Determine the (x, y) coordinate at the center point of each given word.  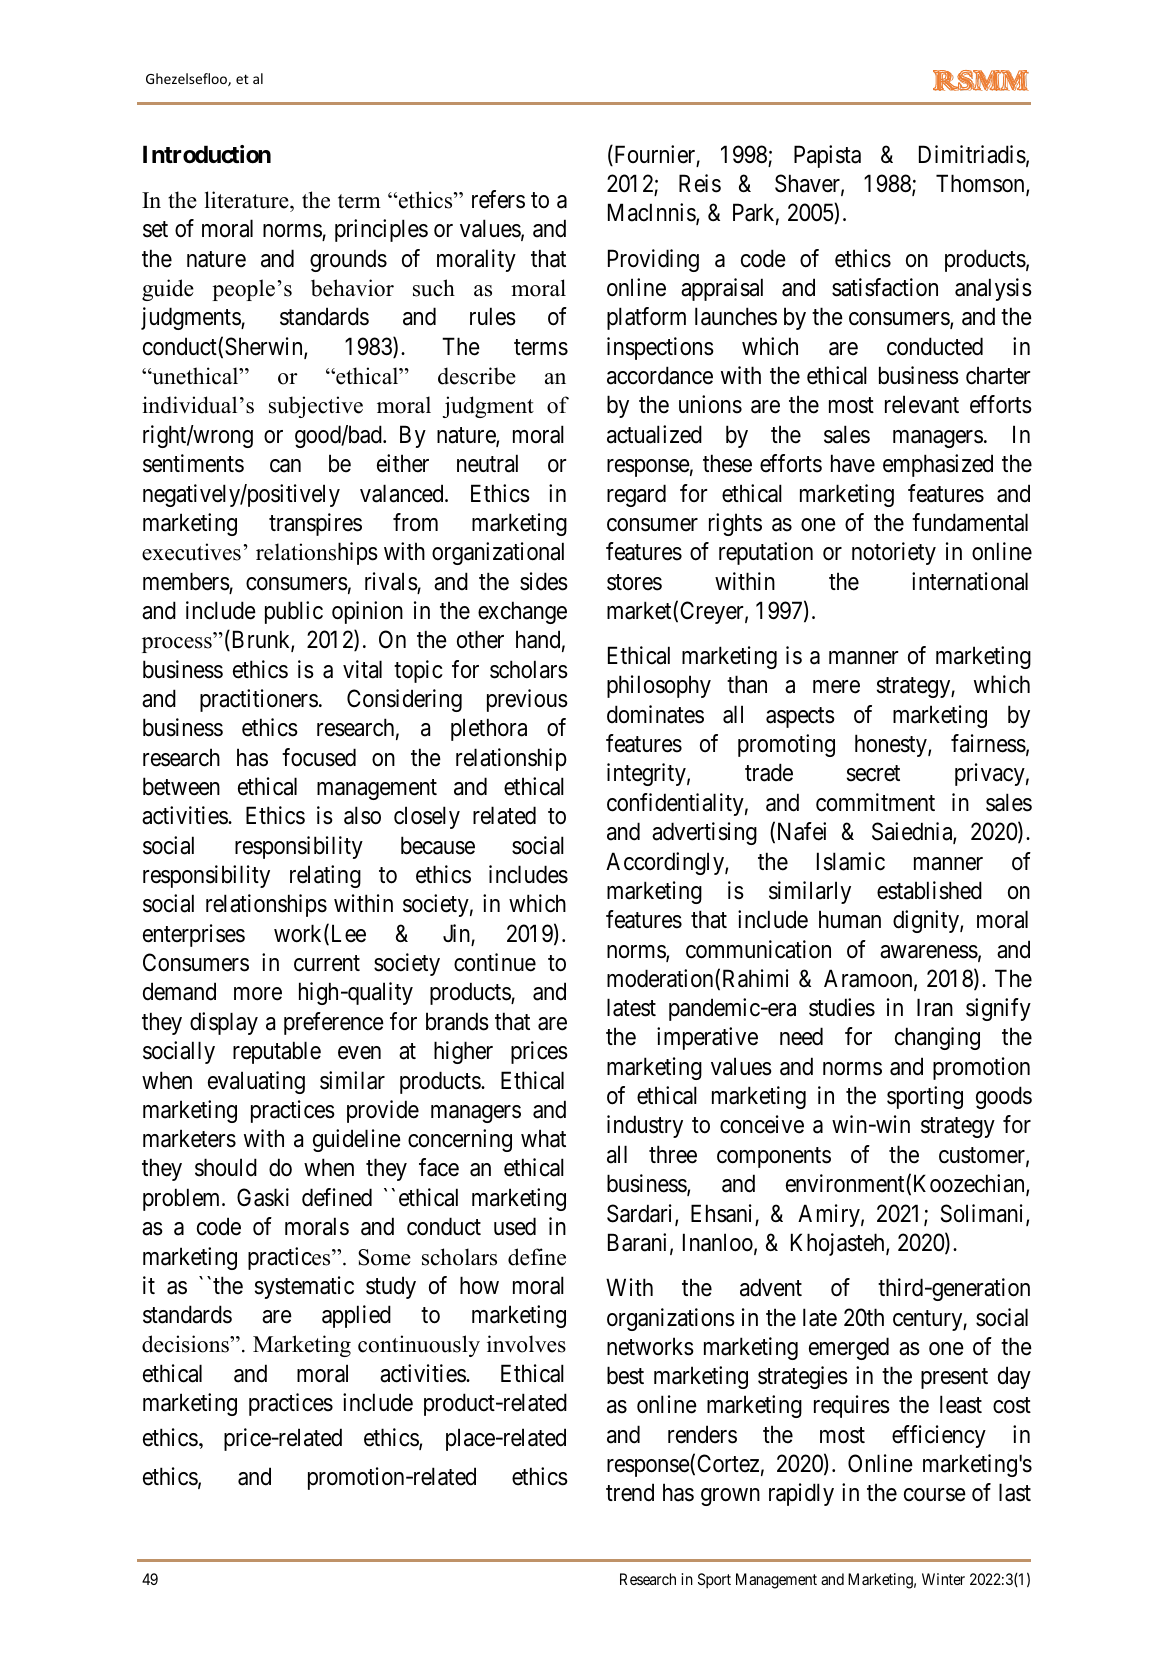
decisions (186, 1344)
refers (498, 199)
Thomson (981, 184)
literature (248, 200)
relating (325, 876)
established (929, 890)
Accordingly (666, 863)
